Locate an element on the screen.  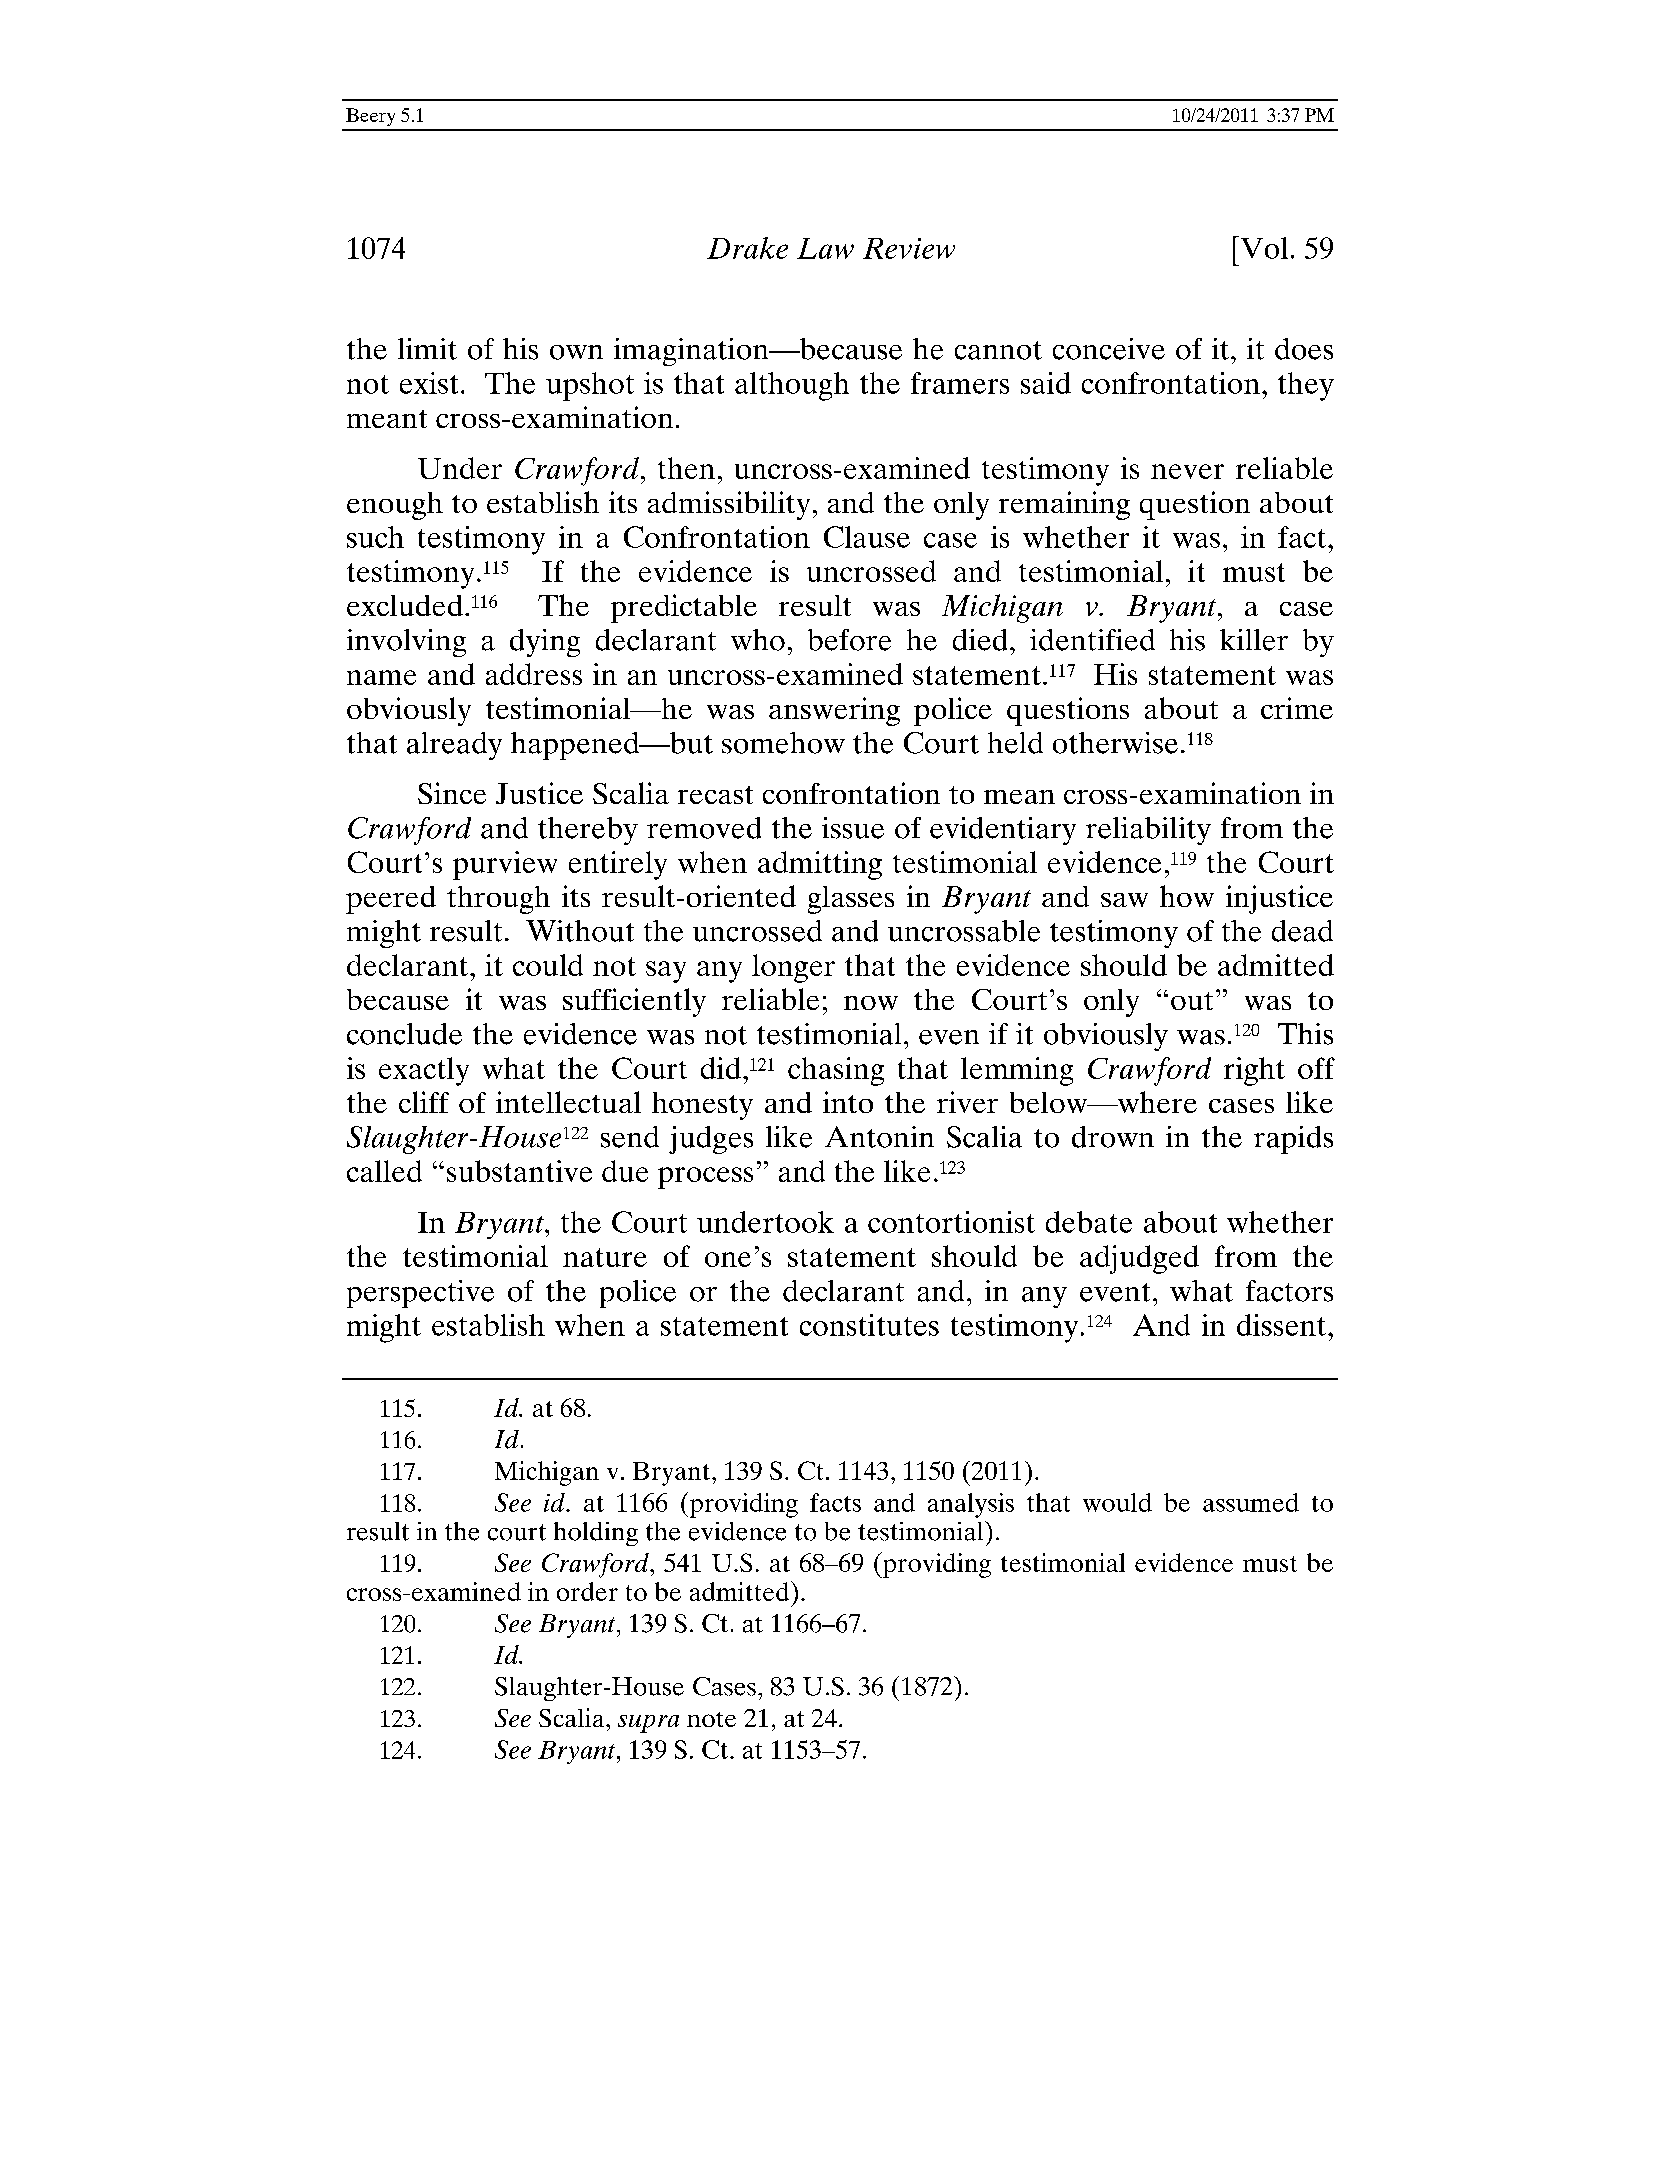
perspective is located at coordinates (420, 1294).
